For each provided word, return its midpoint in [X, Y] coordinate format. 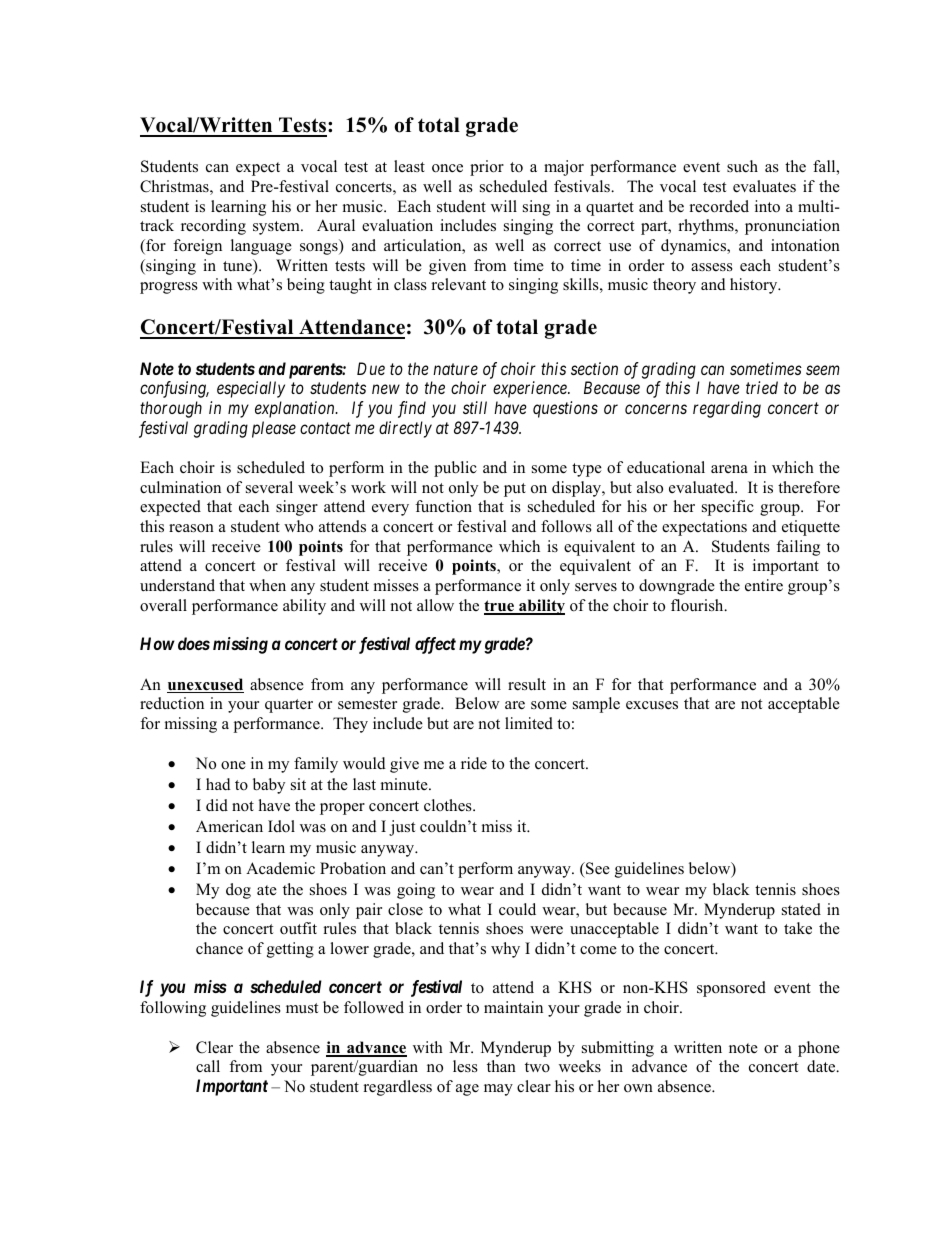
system [277, 228]
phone [819, 1049]
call [208, 1066]
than [501, 1066]
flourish [698, 605]
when [267, 585]
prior [487, 168]
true [500, 607]
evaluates [764, 186]
